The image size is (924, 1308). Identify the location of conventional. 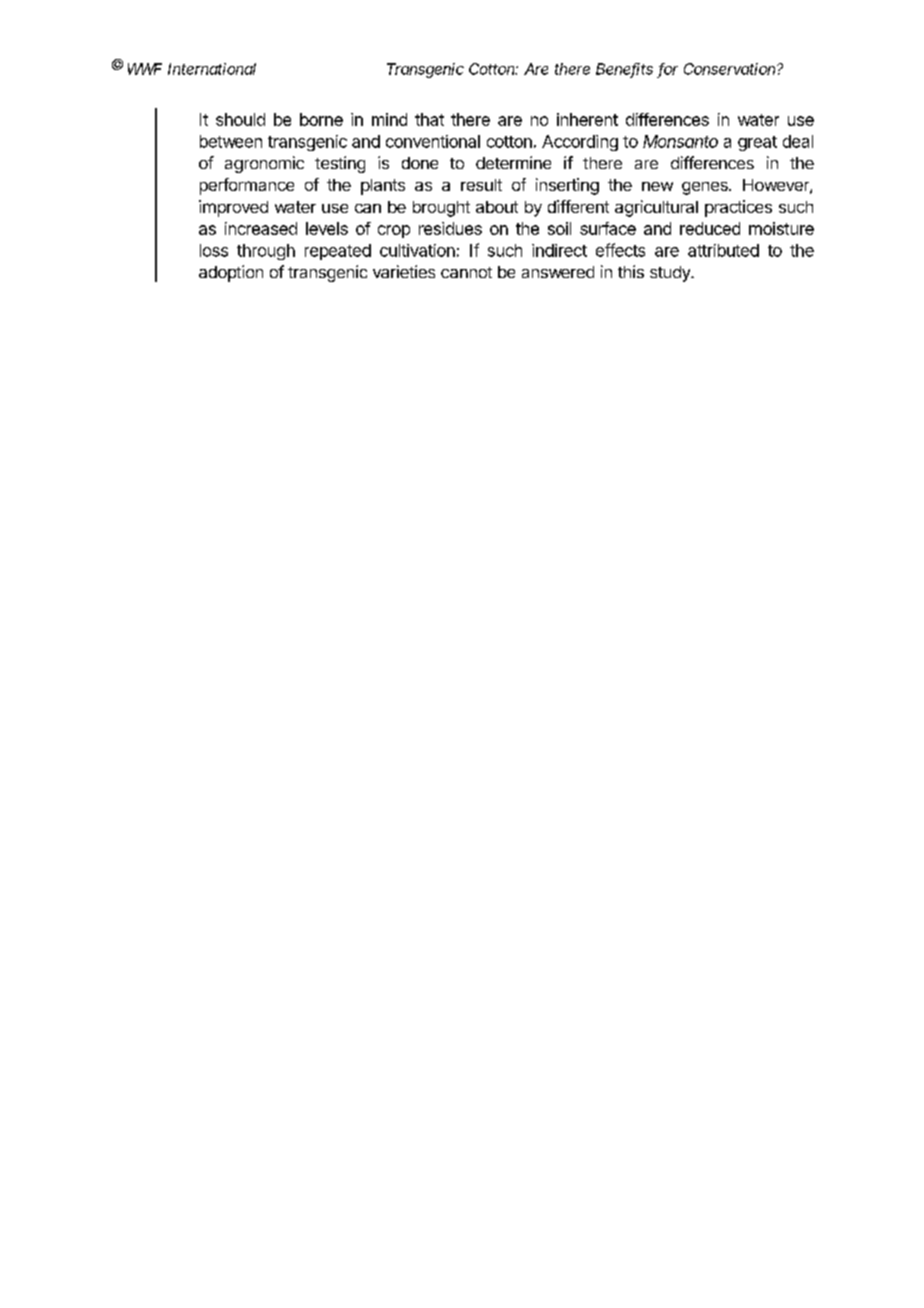
(433, 141).
